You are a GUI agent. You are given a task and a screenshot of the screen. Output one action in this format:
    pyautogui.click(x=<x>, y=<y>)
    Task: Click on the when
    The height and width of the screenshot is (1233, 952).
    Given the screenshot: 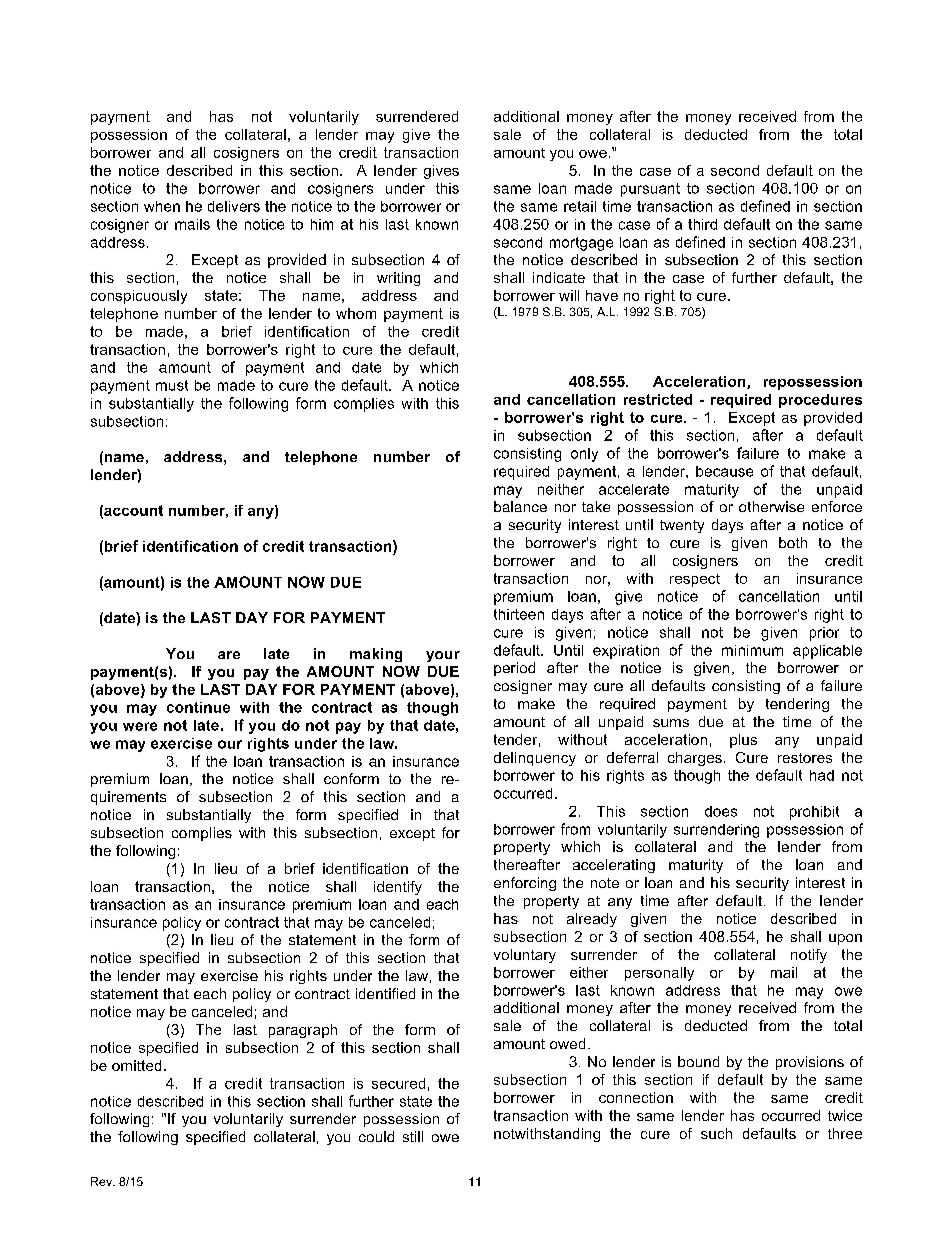 What is the action you would take?
    pyautogui.click(x=162, y=206)
